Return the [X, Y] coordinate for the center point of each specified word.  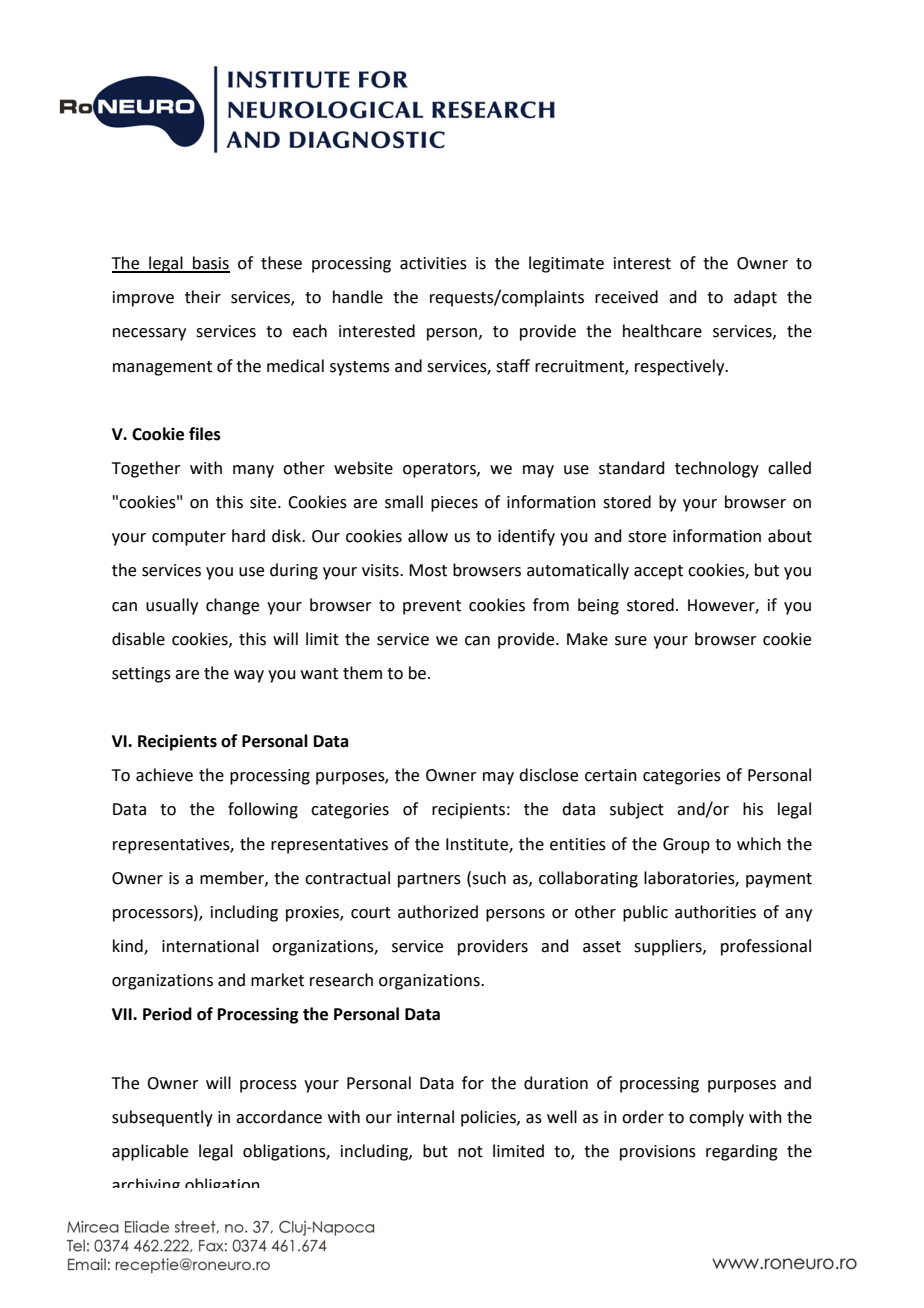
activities [433, 263]
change [232, 606]
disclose [548, 775]
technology [717, 469]
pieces [454, 504]
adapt [755, 298]
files [205, 434]
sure [631, 641]
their [203, 297]
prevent [432, 607]
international [210, 946]
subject [637, 810]
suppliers [669, 947]
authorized [438, 912]
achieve [164, 775]
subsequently [162, 1118]
